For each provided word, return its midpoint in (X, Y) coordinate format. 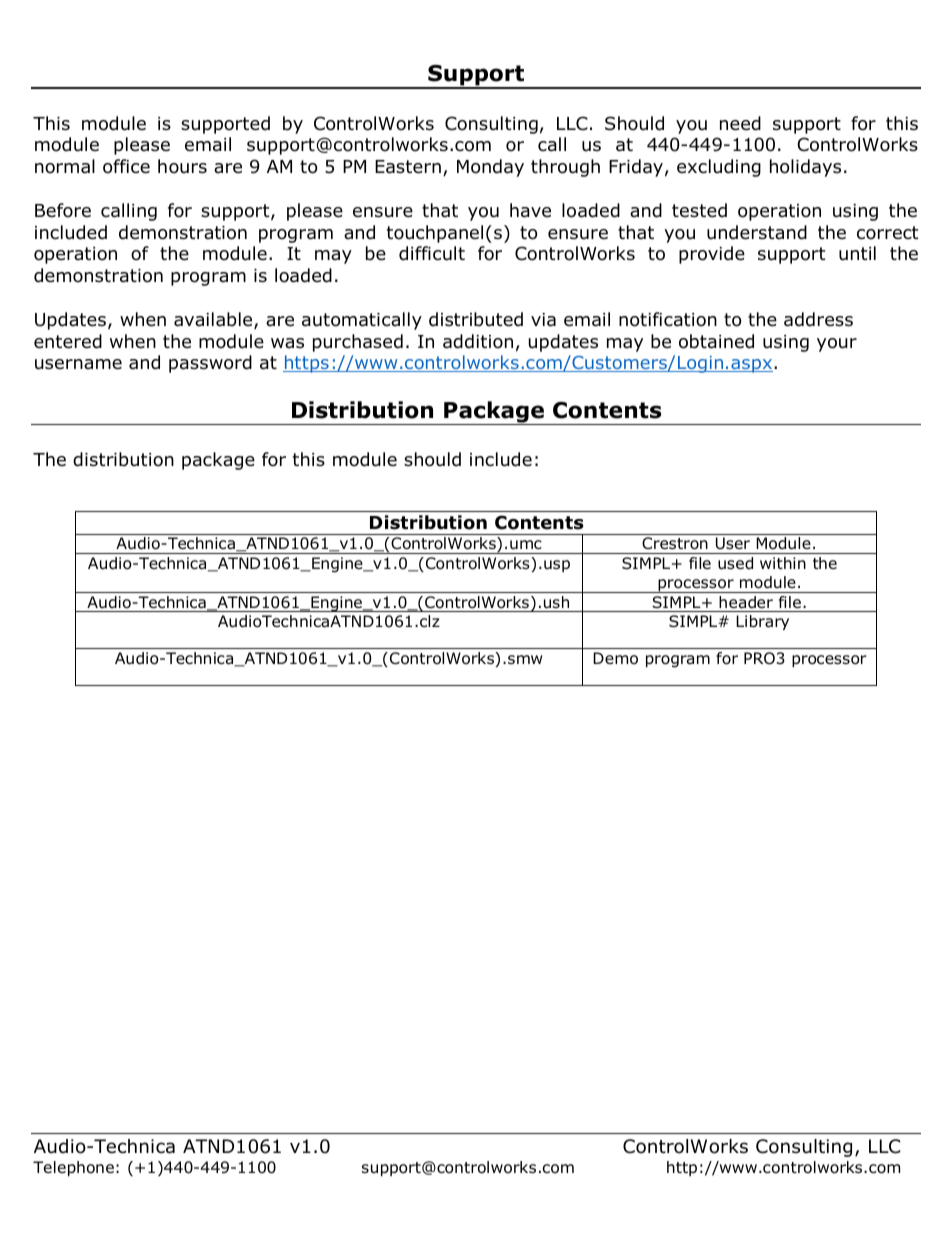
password (210, 364)
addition (478, 341)
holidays (805, 168)
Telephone (73, 1168)
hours (182, 166)
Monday (490, 168)
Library (762, 622)
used (735, 563)
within (783, 563)
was (287, 343)
